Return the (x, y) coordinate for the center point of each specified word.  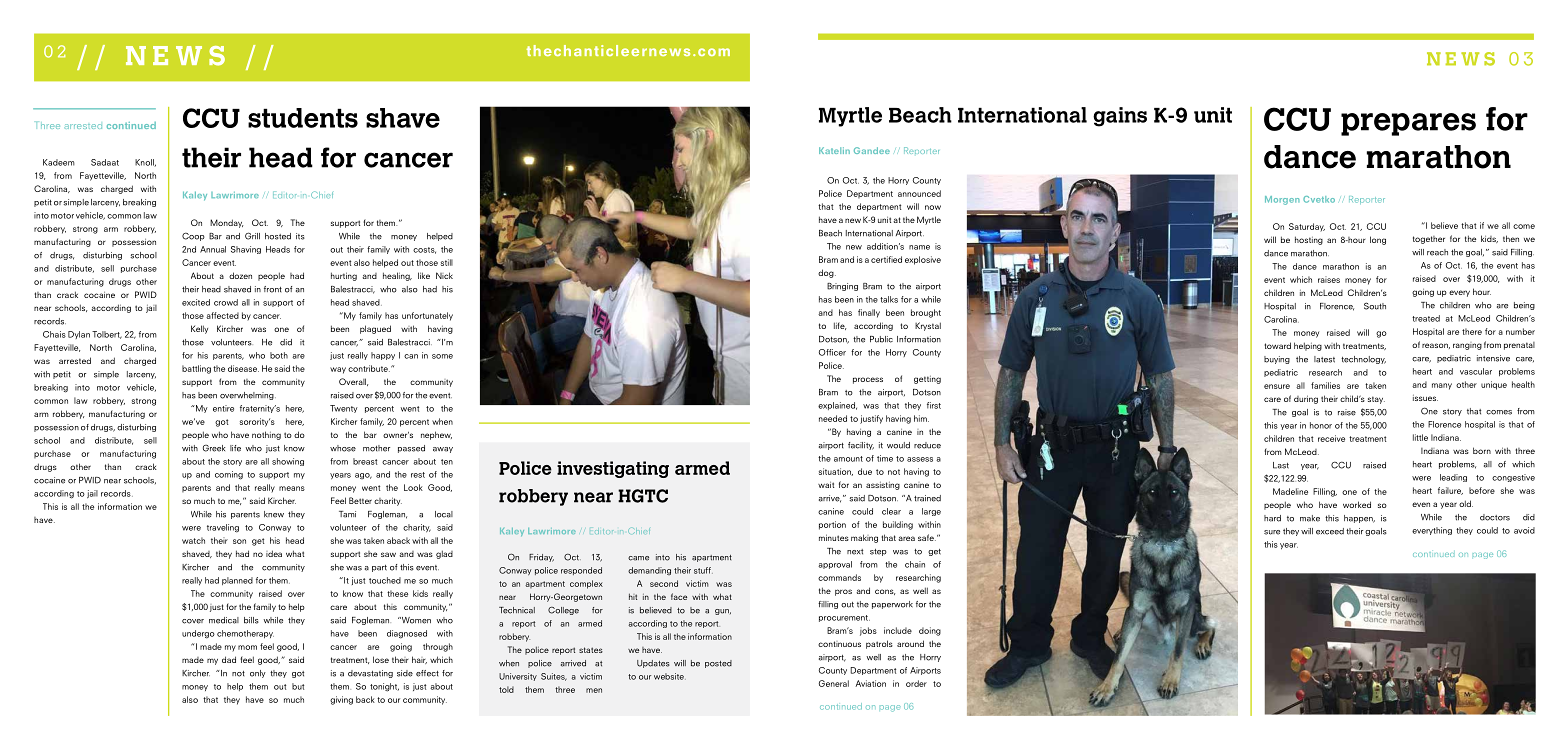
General (834, 683)
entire (223, 408)
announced (919, 193)
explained (837, 406)
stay (1376, 400)
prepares (1408, 124)
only (258, 674)
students (303, 118)
